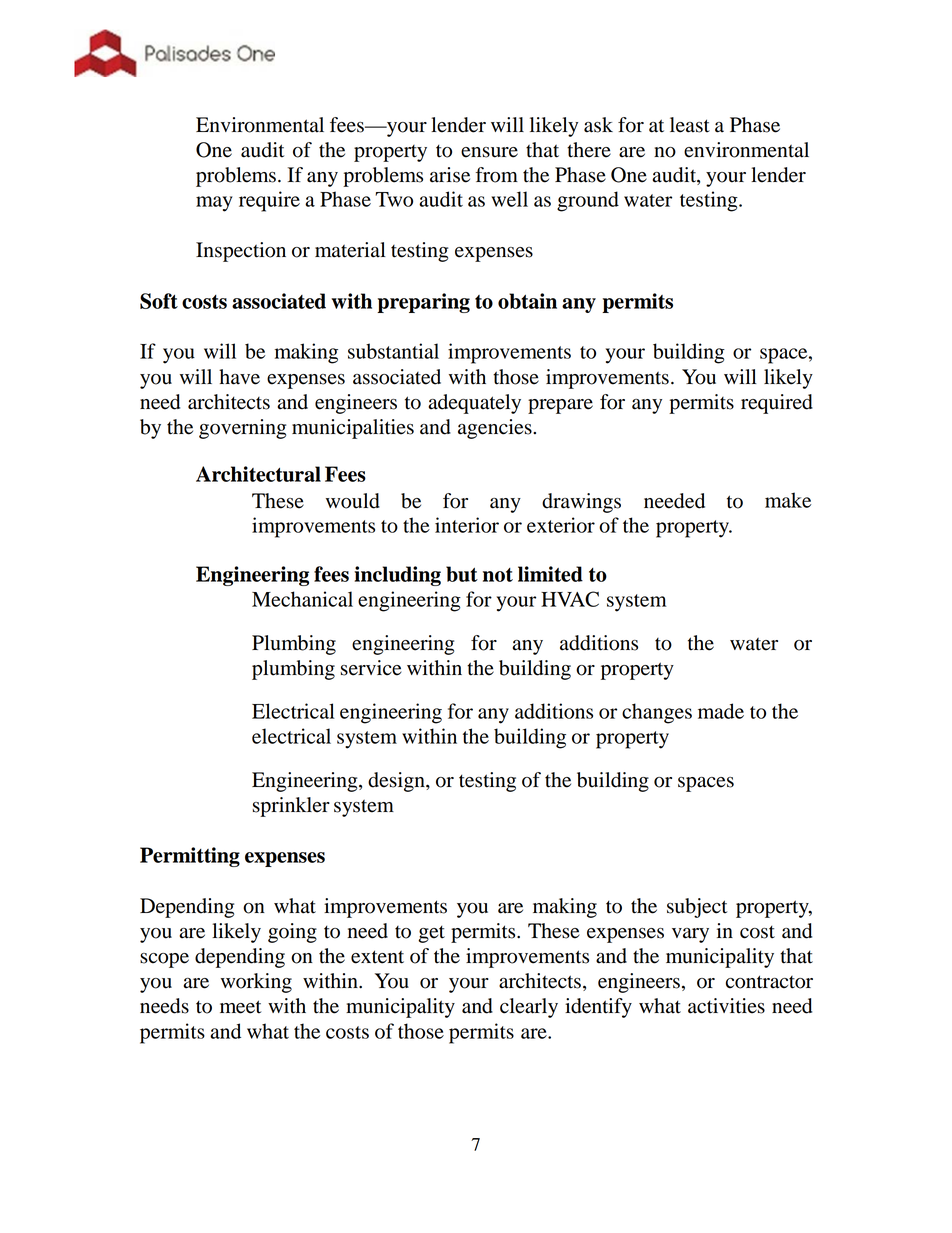 Image resolution: width=952 pixels, height=1233 pixels. Describe the element at coordinates (256, 983) in the document. I see `working` at that location.
